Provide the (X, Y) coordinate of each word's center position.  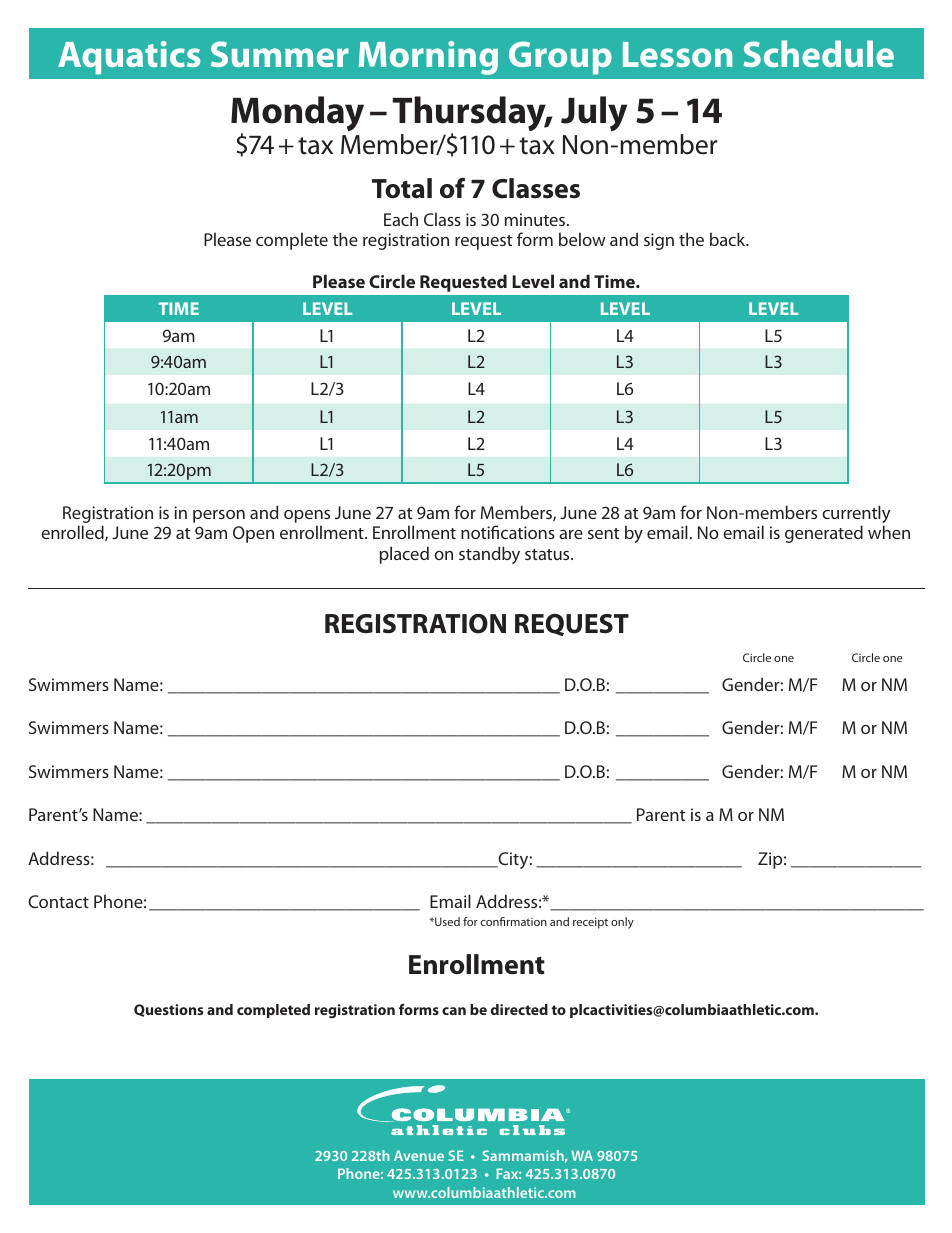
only (622, 923)
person (219, 516)
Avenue (419, 1155)
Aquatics (129, 58)
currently (856, 515)
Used (446, 921)
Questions (168, 1010)
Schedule (819, 53)
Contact (58, 901)
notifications (508, 532)
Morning (428, 58)
